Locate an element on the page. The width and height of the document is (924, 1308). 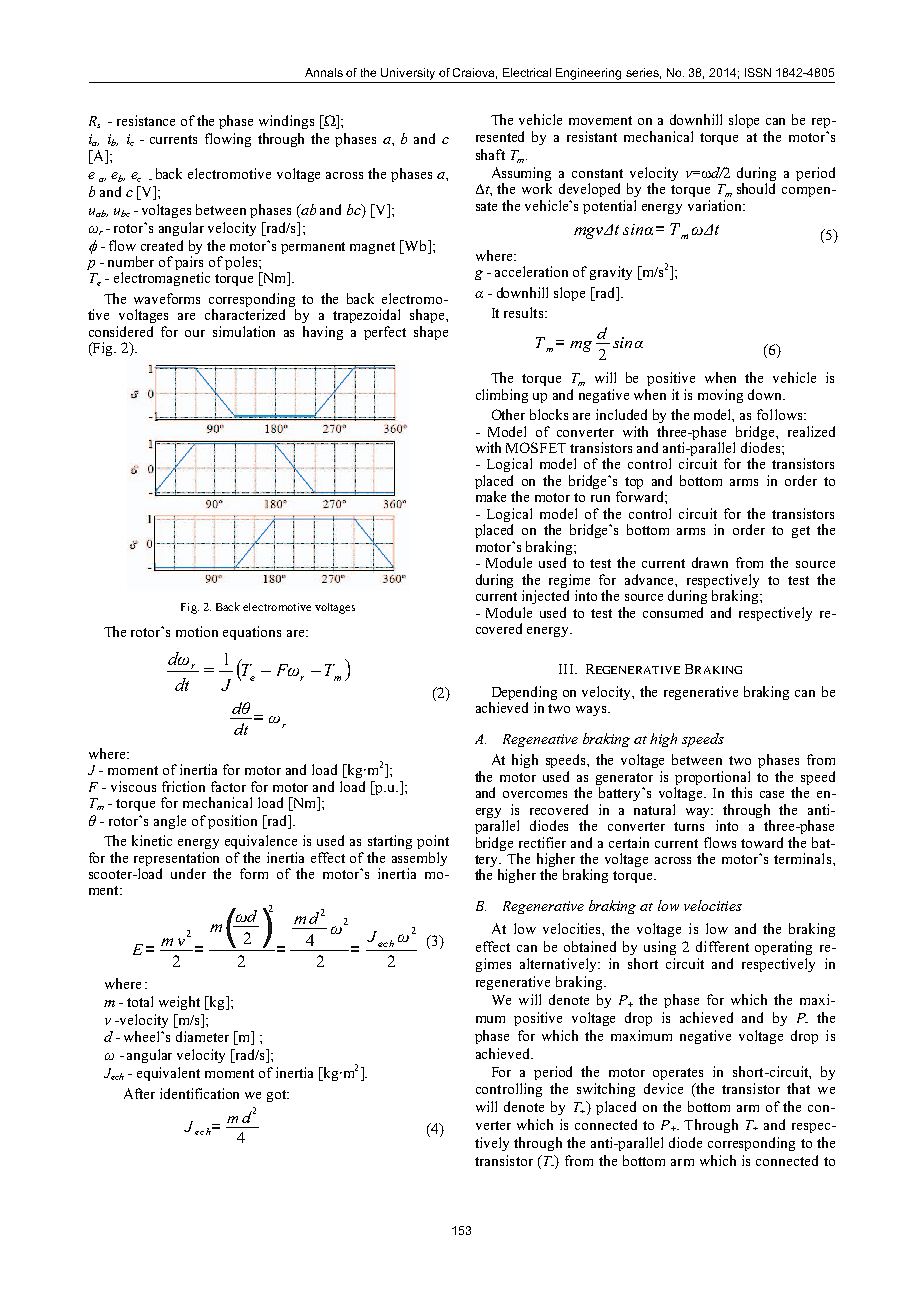
University is located at coordinates (408, 74).
